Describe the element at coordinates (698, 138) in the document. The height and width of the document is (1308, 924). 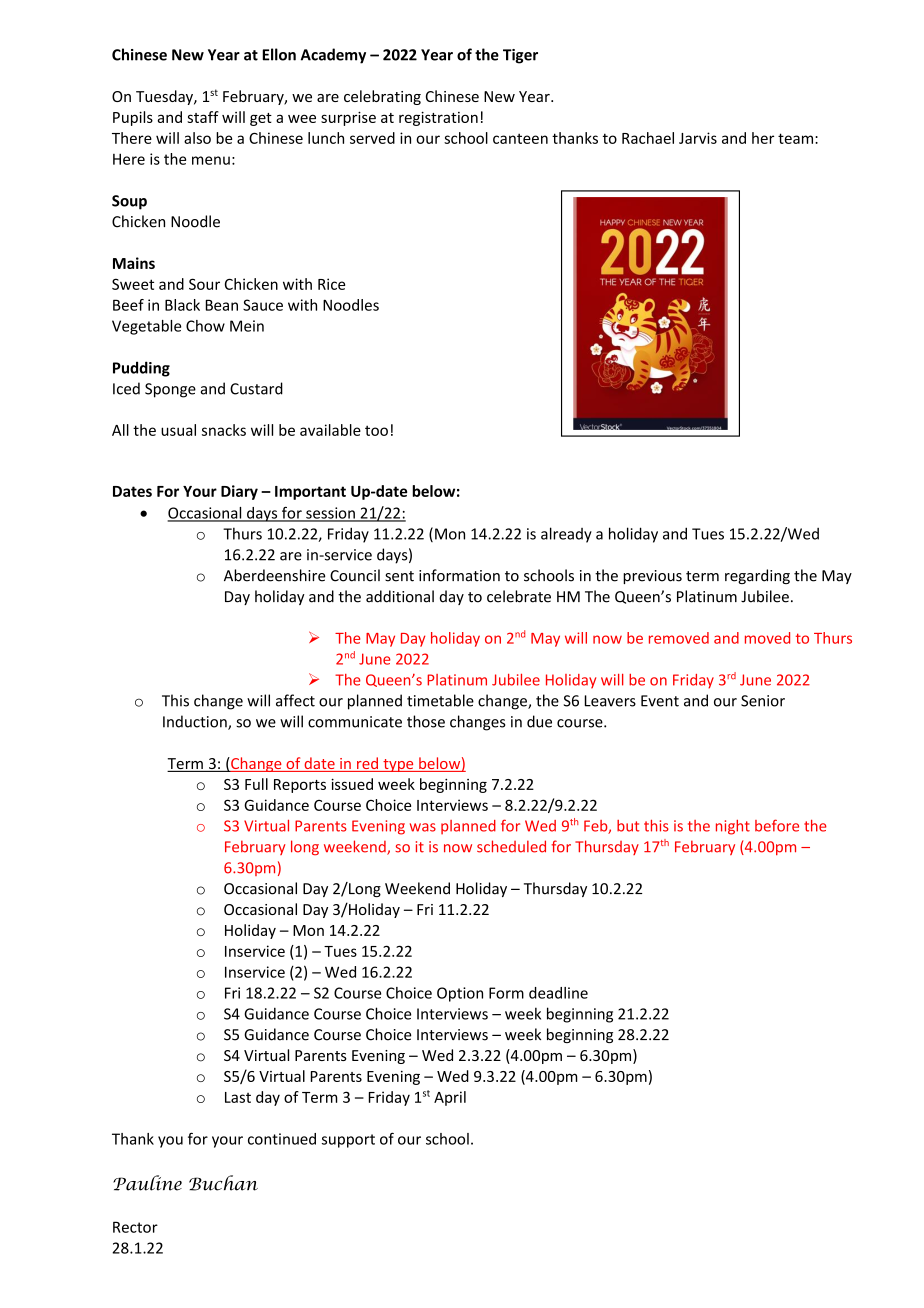
I see `Jarvis` at that location.
